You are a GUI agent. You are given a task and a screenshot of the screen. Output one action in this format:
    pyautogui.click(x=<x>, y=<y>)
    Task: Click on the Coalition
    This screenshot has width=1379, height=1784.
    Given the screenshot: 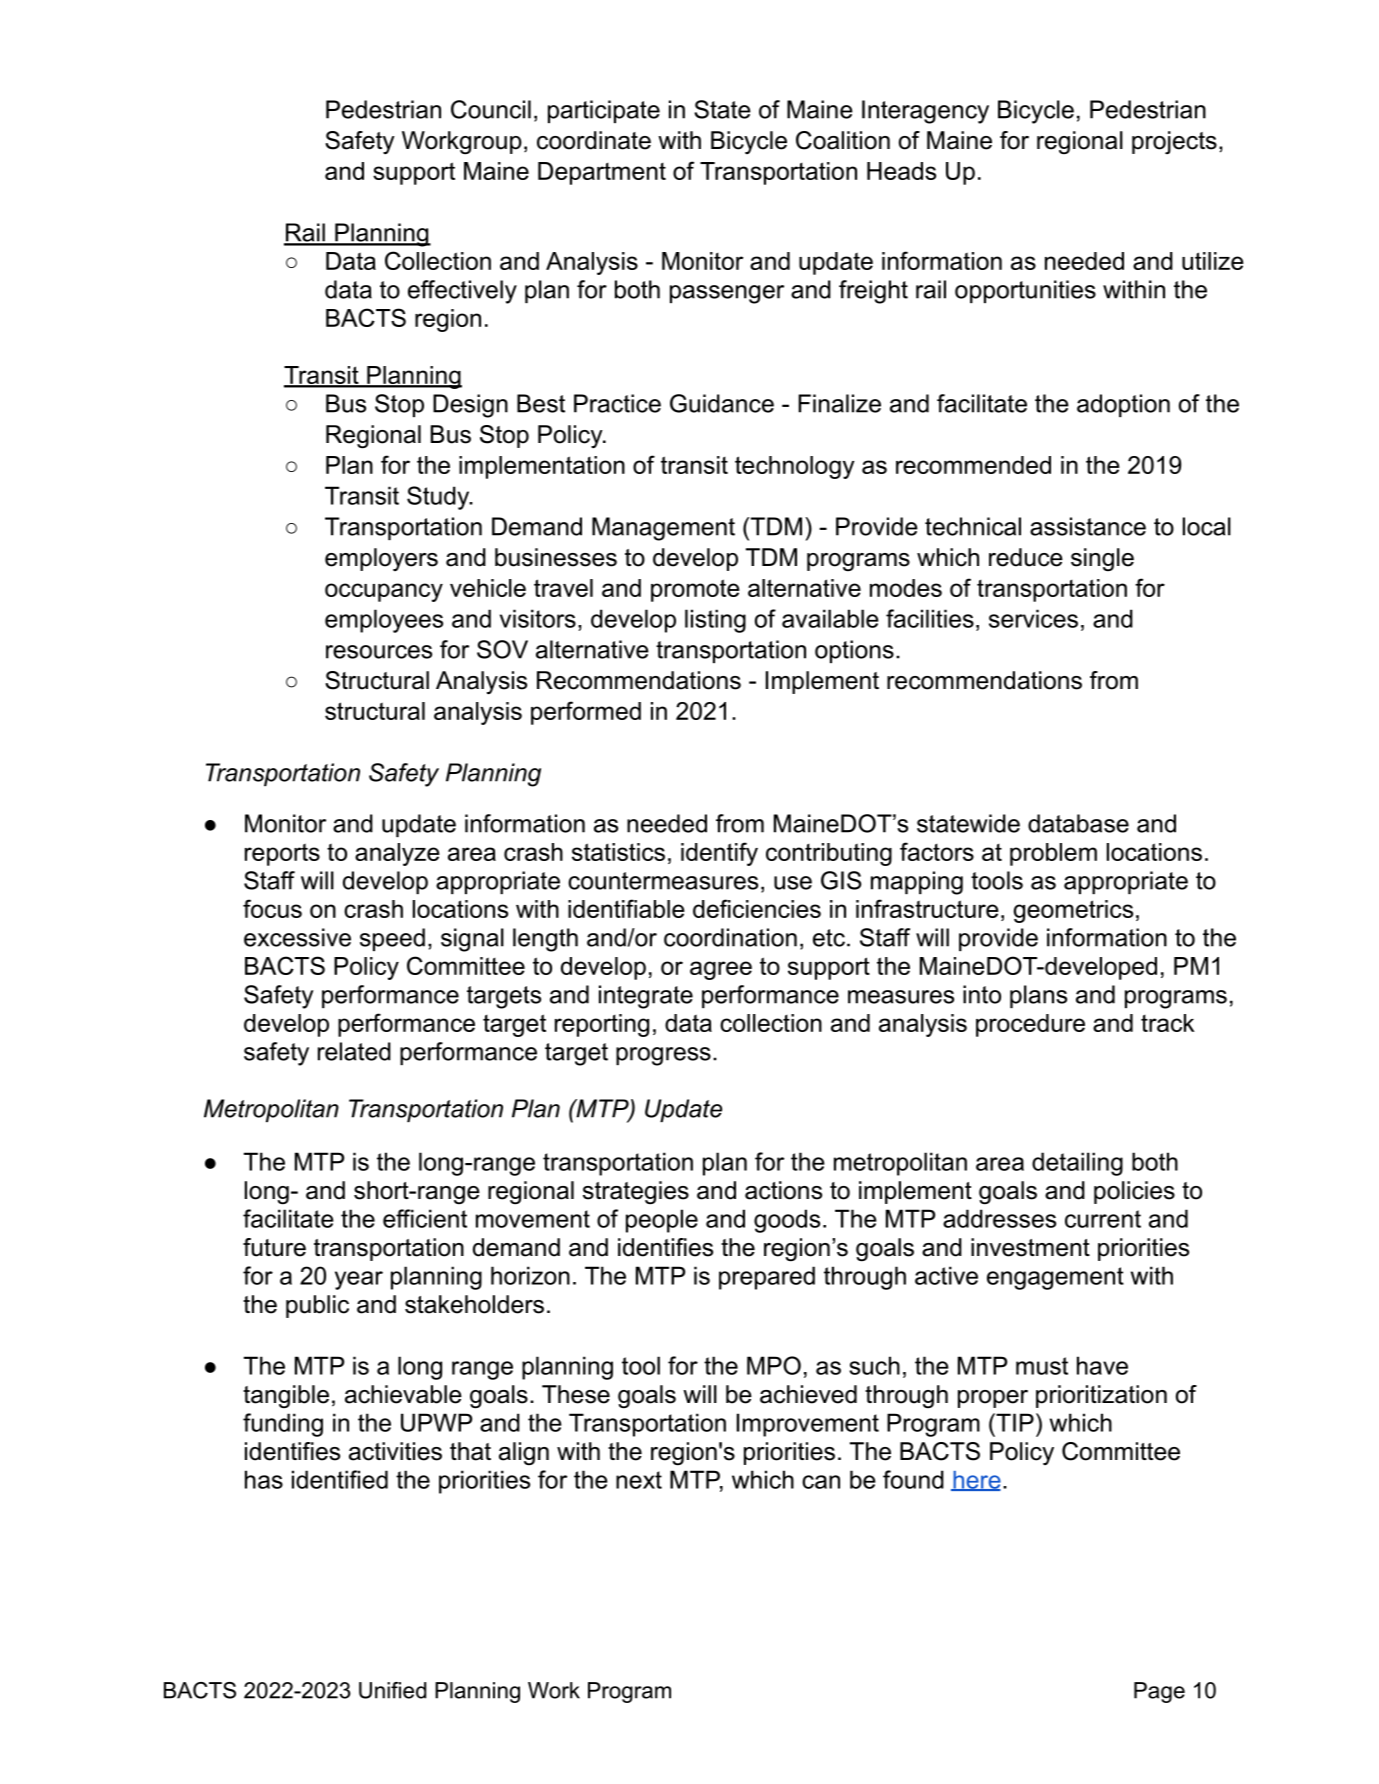 What is the action you would take?
    pyautogui.click(x=843, y=140)
